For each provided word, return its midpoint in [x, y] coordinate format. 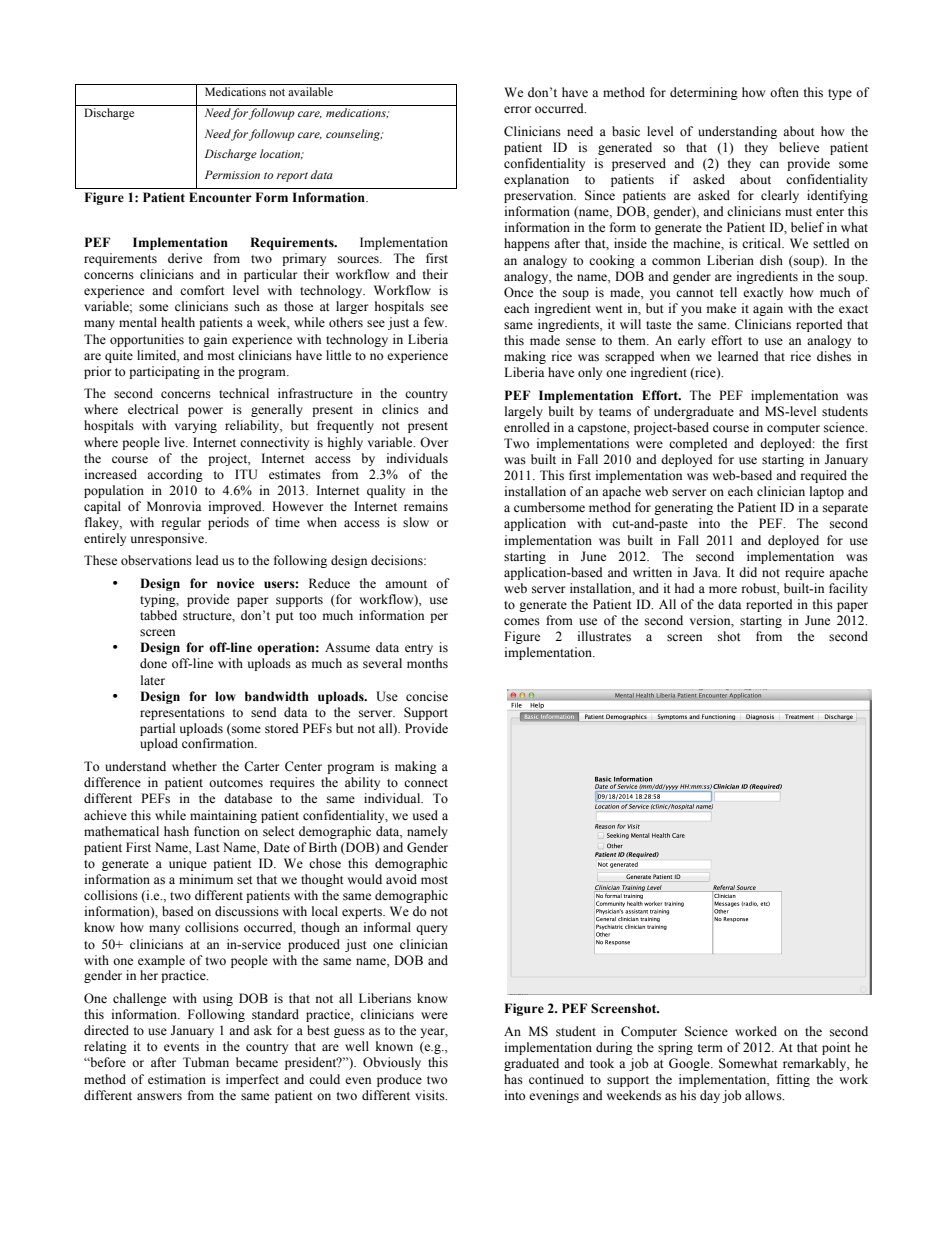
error [517, 109]
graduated [531, 1064]
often [784, 92]
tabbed [158, 615]
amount [406, 584]
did [748, 572]
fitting [793, 1080]
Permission [232, 174]
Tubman [206, 1062]
